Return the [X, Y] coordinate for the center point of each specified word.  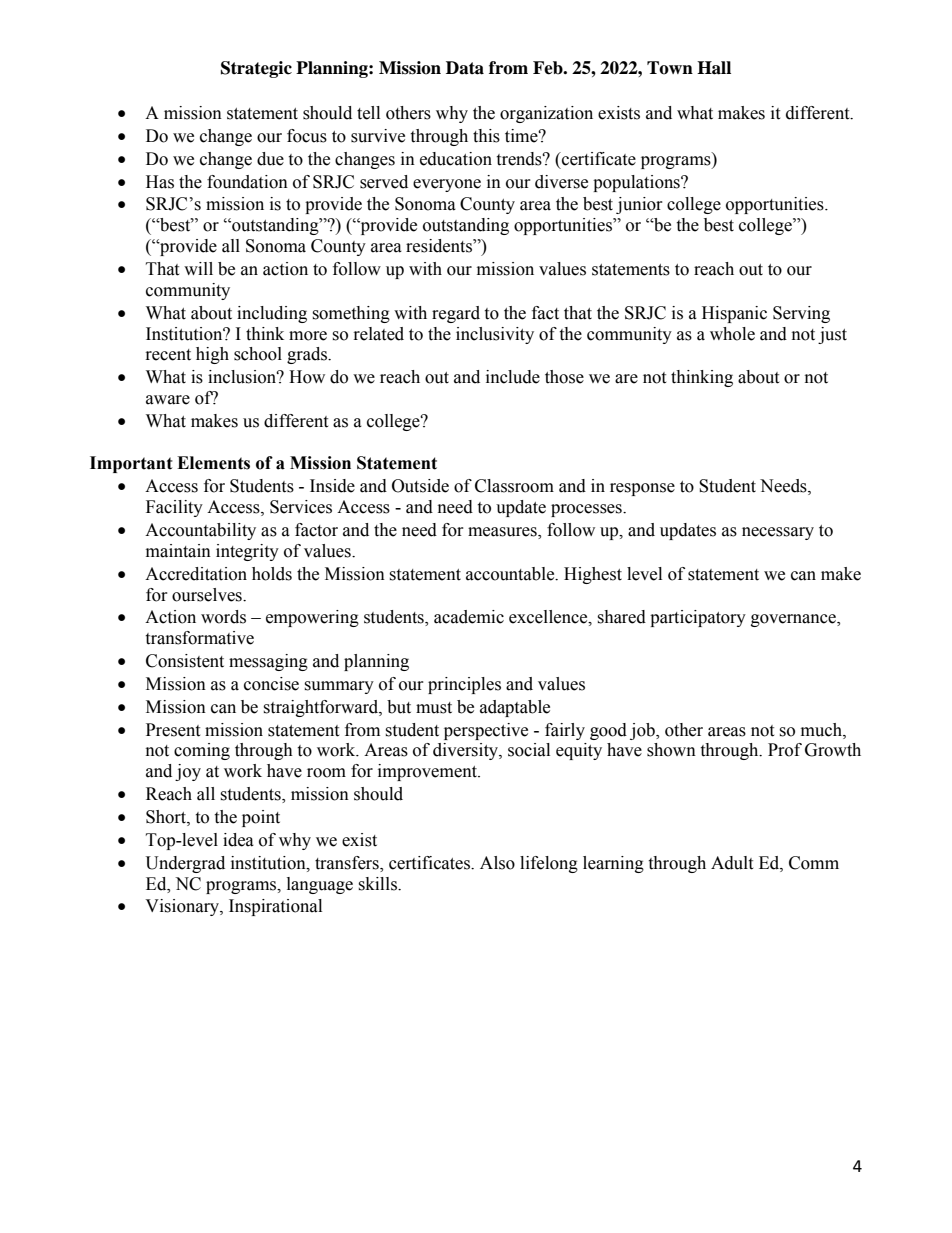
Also [497, 863]
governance [794, 620]
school [258, 354]
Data [465, 68]
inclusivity [495, 335]
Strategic [256, 69]
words [223, 617]
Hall [714, 68]
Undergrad [185, 864]
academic [469, 617]
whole [732, 334]
